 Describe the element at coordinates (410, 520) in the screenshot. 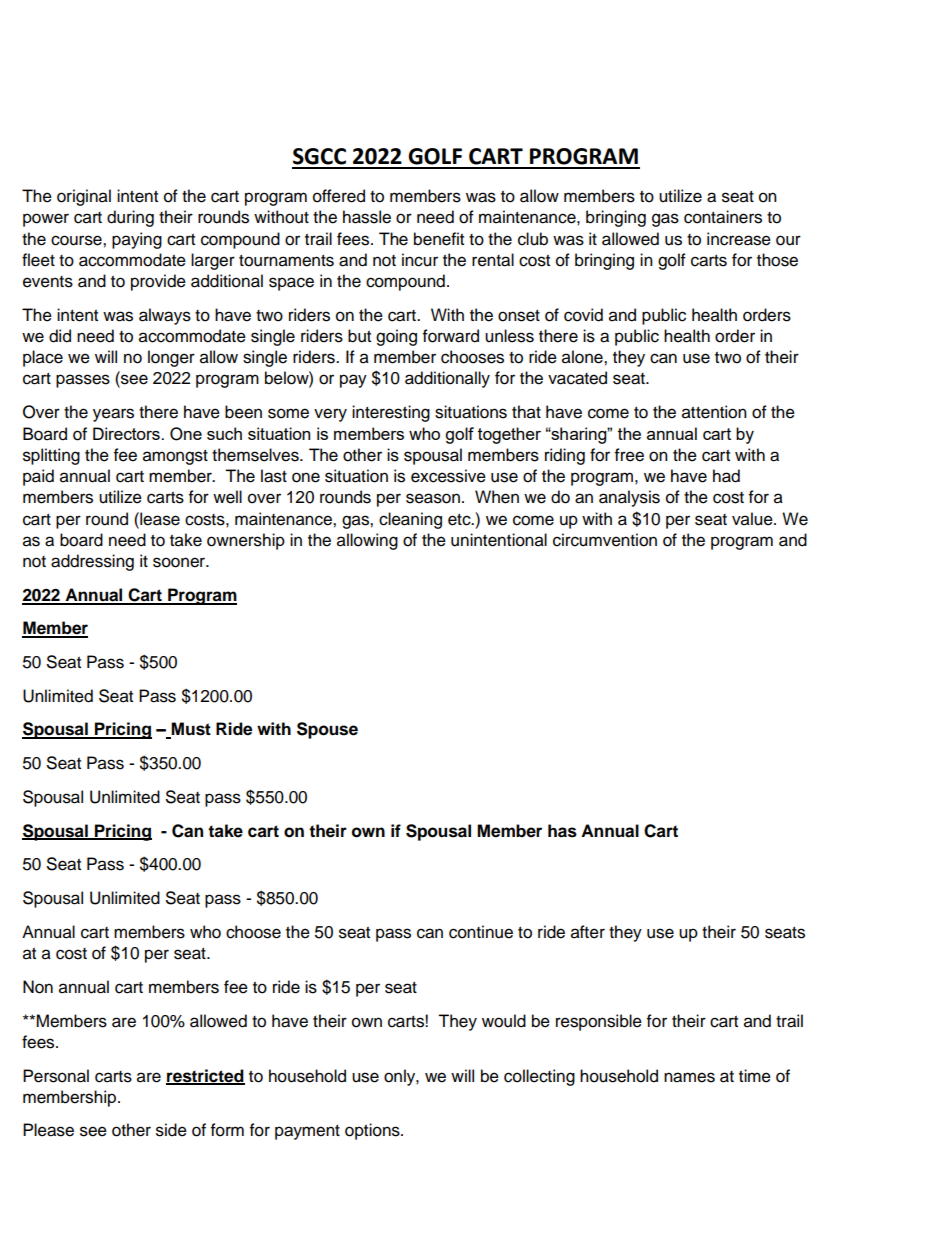

I see `cleaning` at that location.
